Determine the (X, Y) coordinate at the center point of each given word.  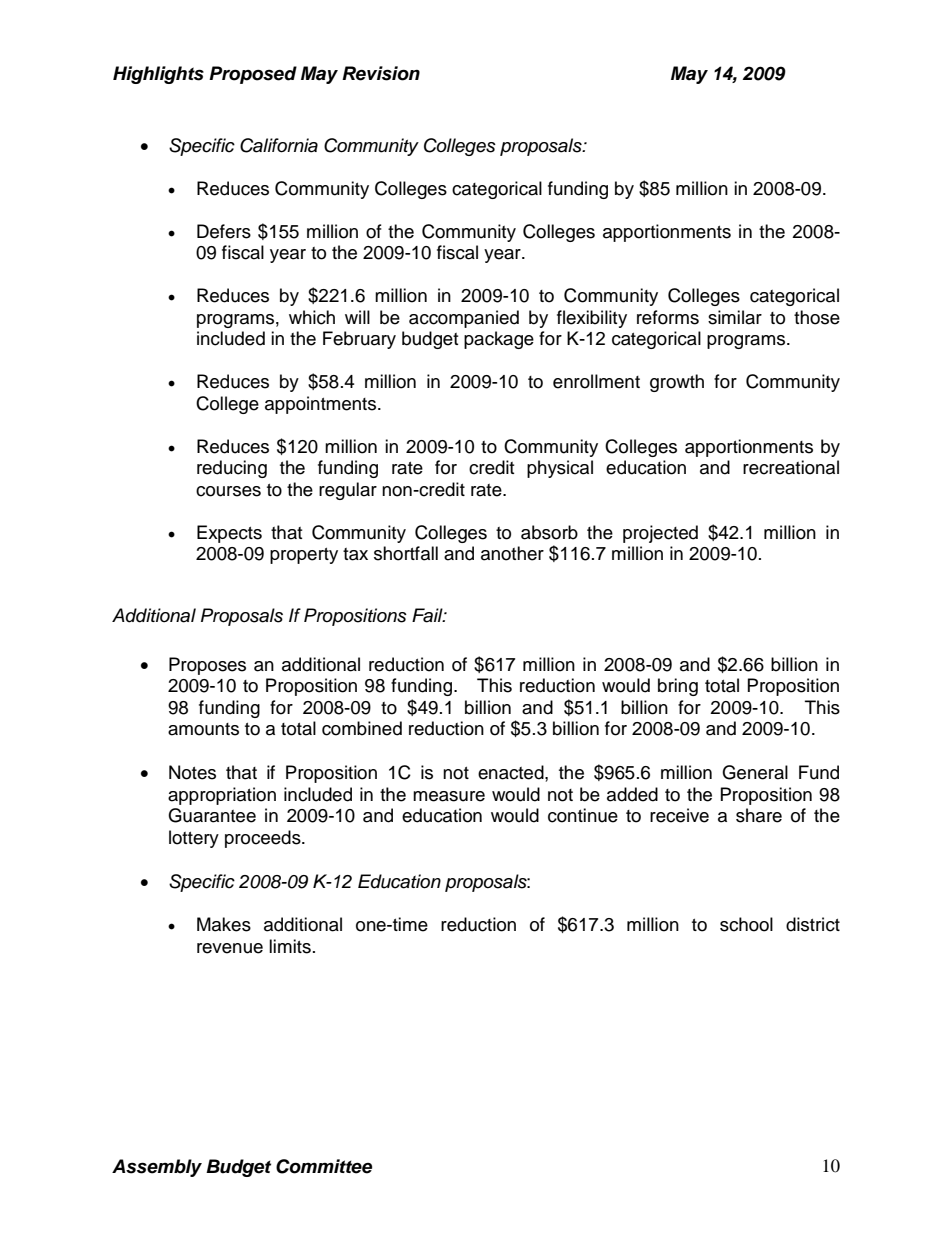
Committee (324, 1166)
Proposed (253, 75)
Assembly (157, 1168)
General (755, 772)
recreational (791, 467)
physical (560, 469)
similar (735, 317)
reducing (232, 469)
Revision (381, 73)
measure (449, 796)
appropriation (222, 796)
